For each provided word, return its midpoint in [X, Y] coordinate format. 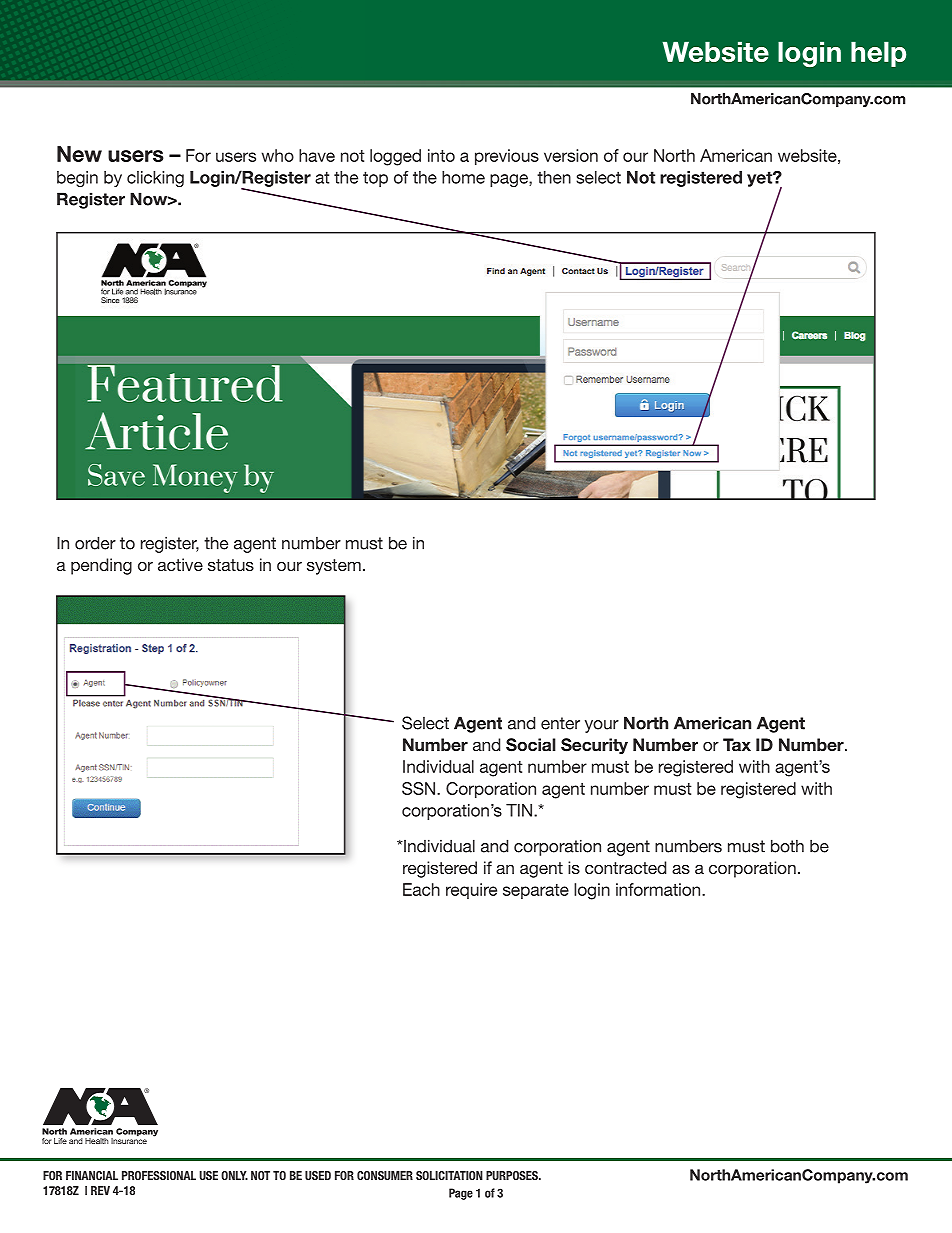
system [334, 567]
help [878, 54]
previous [507, 157]
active [180, 564]
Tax [737, 744]
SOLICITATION [449, 1175]
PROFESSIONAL [159, 1175]
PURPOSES [513, 1175]
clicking [155, 179]
